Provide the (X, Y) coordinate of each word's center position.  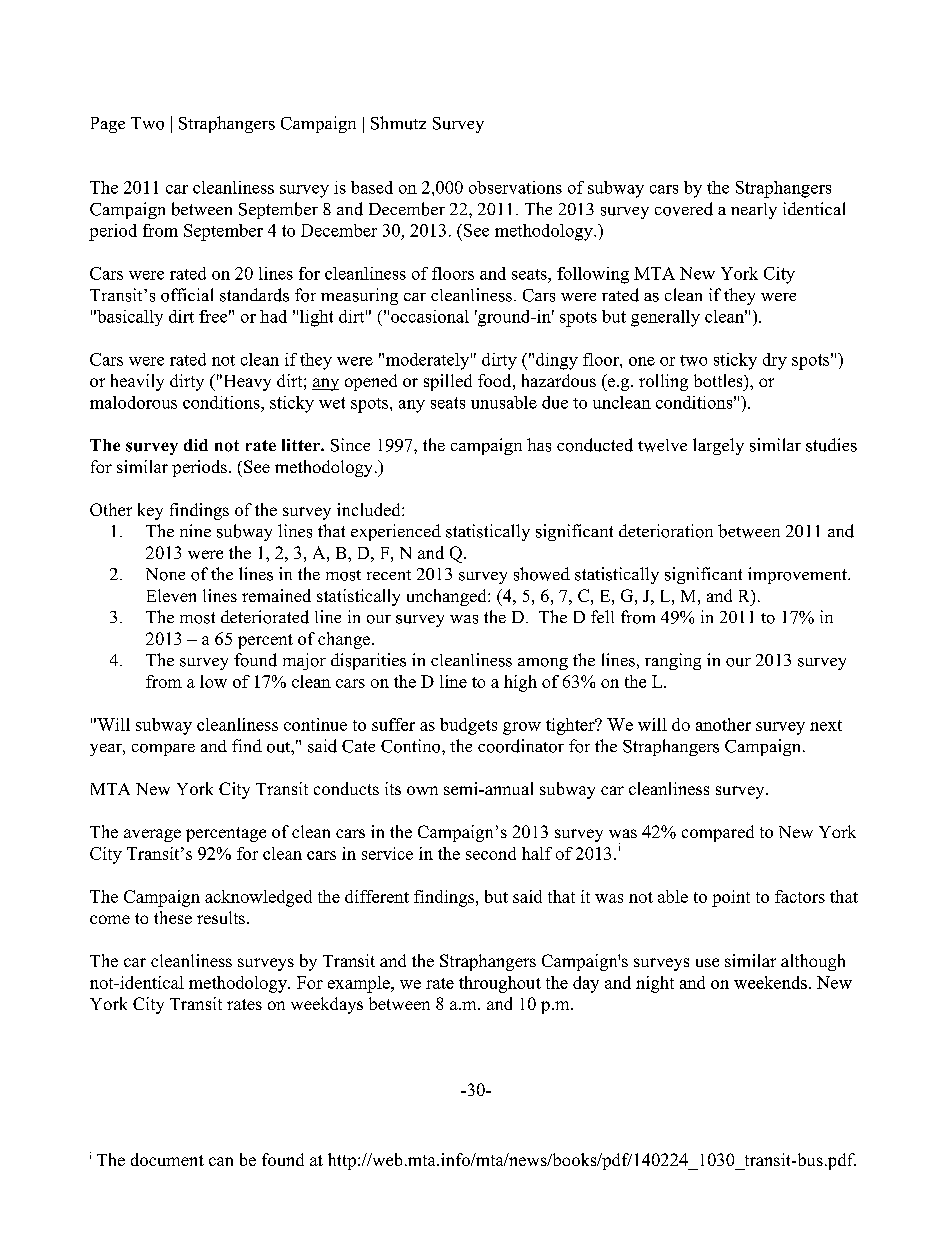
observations (515, 187)
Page (108, 125)
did (196, 445)
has (539, 445)
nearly (754, 211)
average (152, 835)
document (167, 1159)
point (731, 898)
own (422, 790)
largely (718, 446)
